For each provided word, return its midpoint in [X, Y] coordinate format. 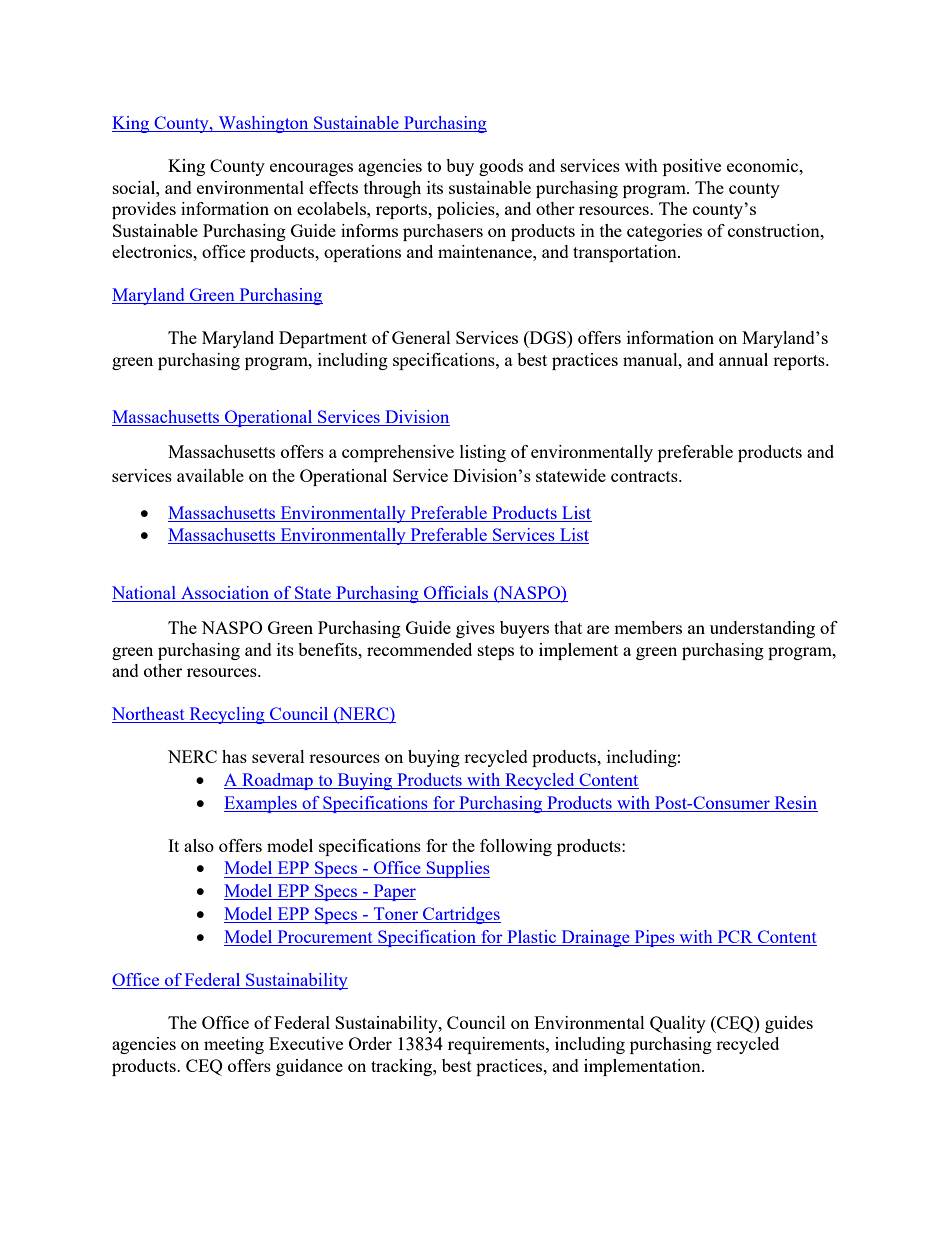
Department [323, 339]
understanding [762, 629]
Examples [261, 804]
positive [692, 167]
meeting [234, 1045]
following [516, 847]
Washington [263, 124]
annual [743, 359]
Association [225, 592]
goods [501, 167]
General [421, 337]
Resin [796, 802]
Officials [456, 592]
